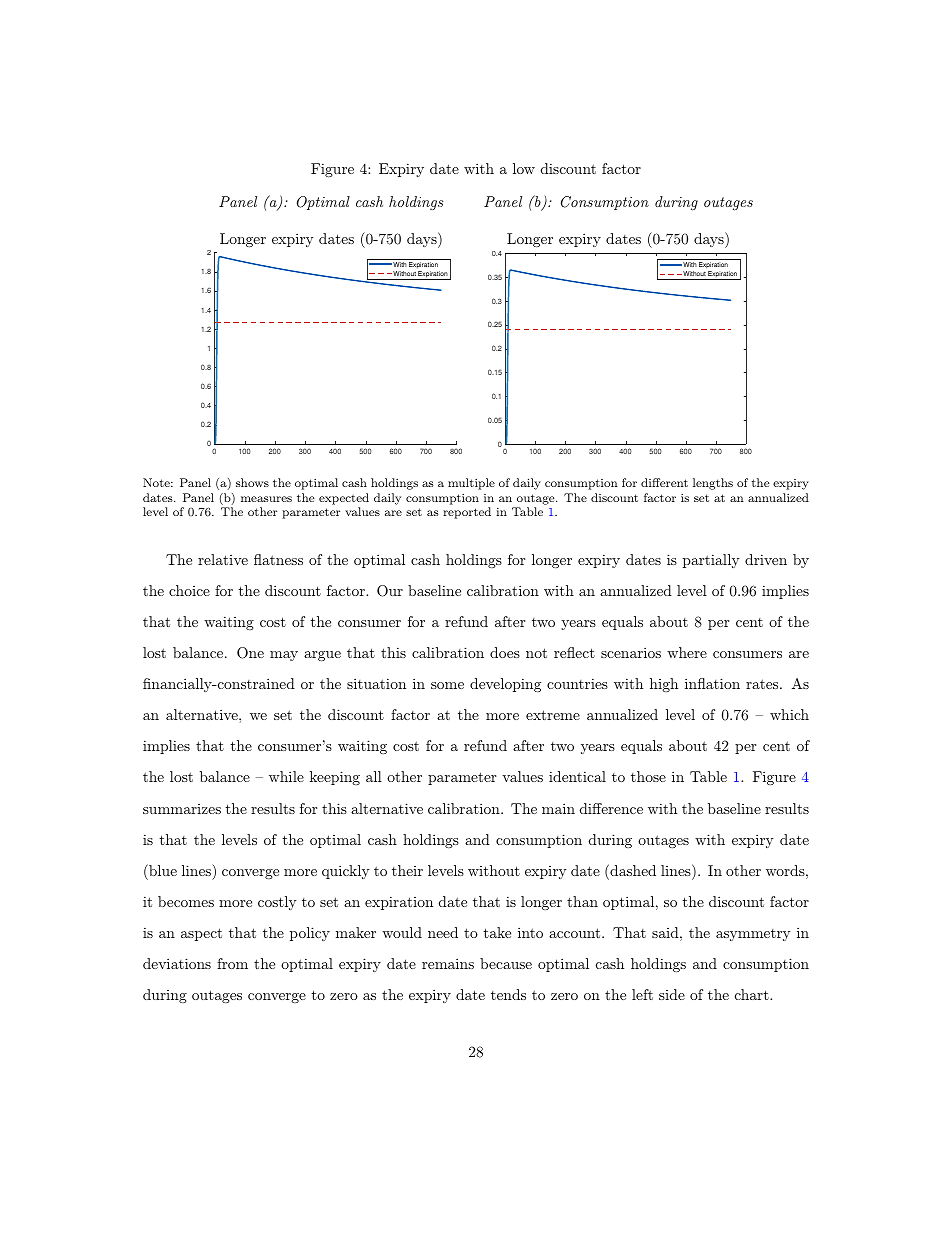 Image resolution: width=952 pixels, height=1233 pixels. Describe the element at coordinates (467, 513) in the document. I see `reported` at that location.
